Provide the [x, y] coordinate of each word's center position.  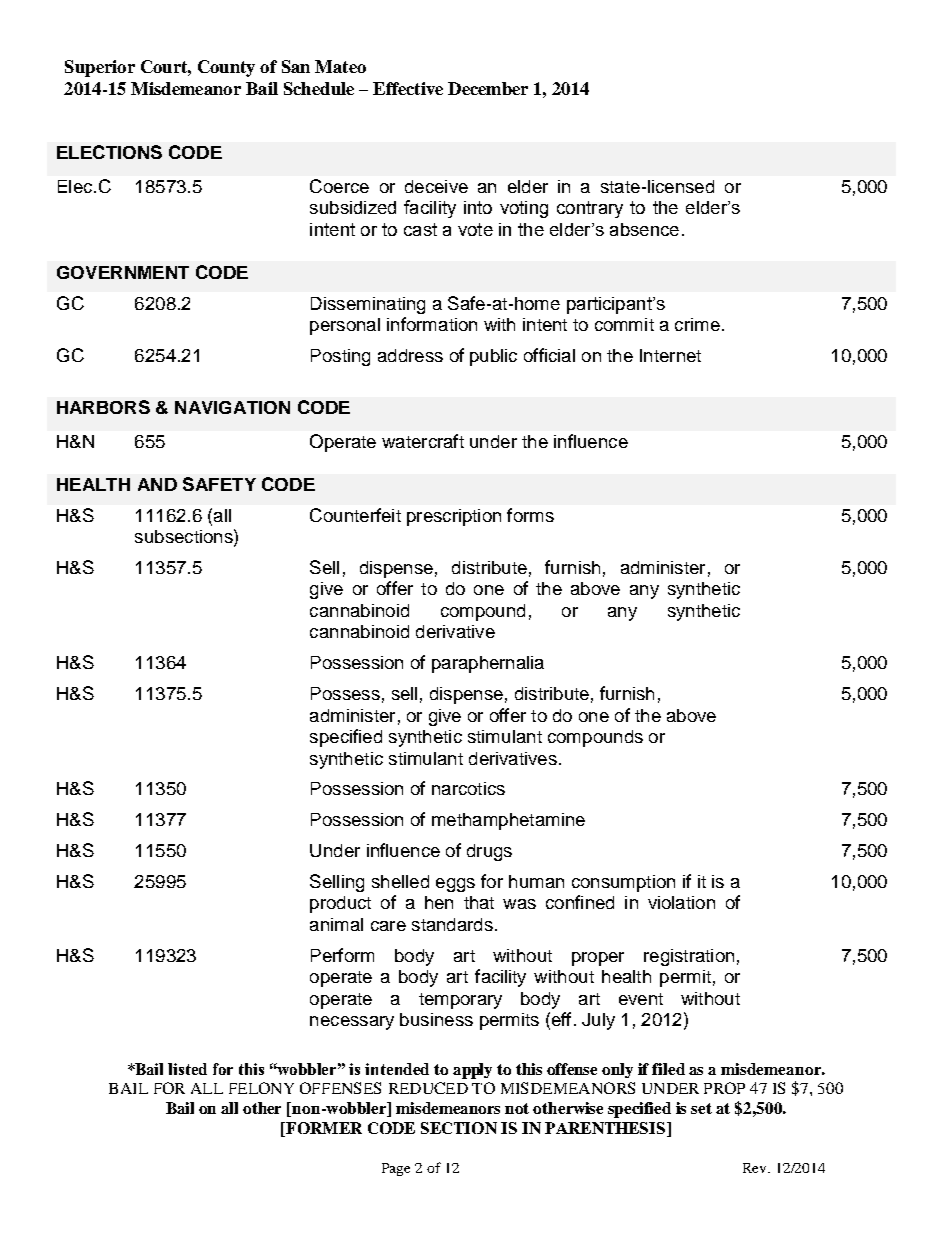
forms [530, 515]
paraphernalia [488, 664]
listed [187, 1069]
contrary [590, 209]
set [701, 1108]
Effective [408, 88]
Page [396, 1169]
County [226, 68]
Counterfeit [355, 515]
